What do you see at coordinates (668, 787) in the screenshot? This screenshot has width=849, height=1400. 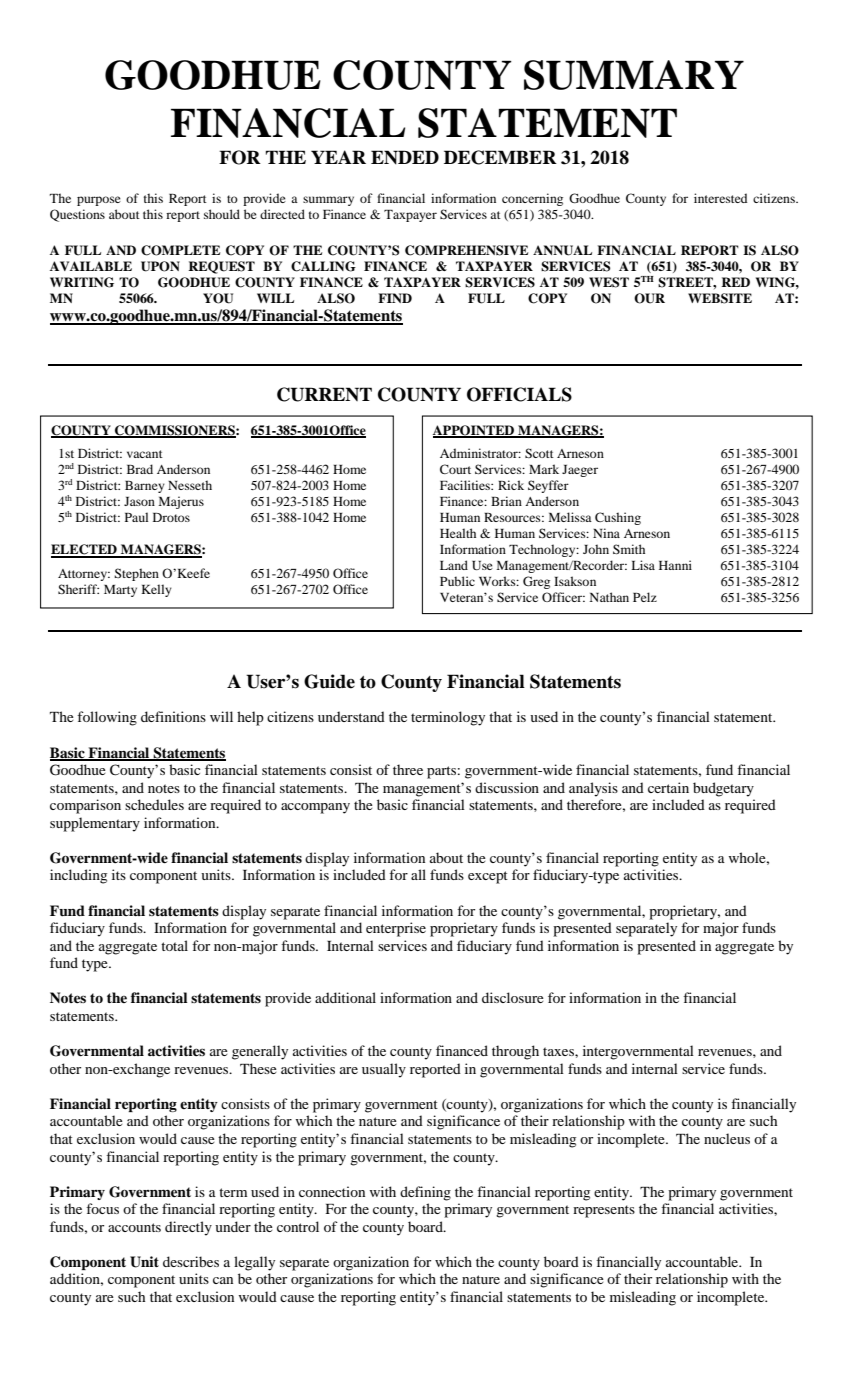 I see `certain` at bounding box center [668, 787].
